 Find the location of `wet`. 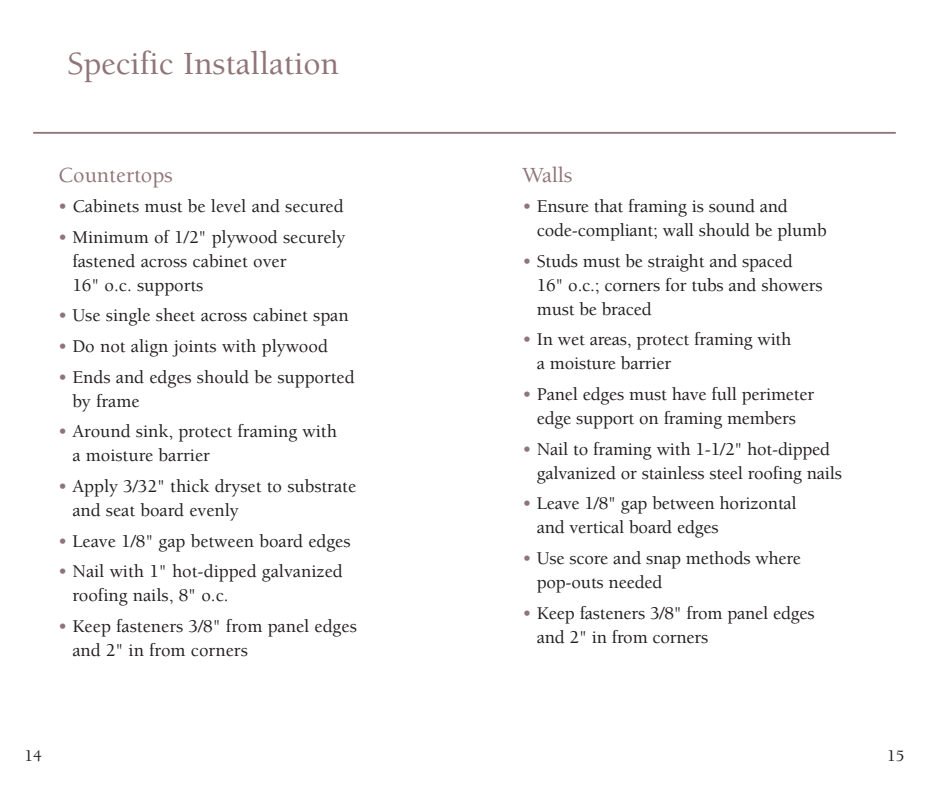

wet is located at coordinates (571, 340).
